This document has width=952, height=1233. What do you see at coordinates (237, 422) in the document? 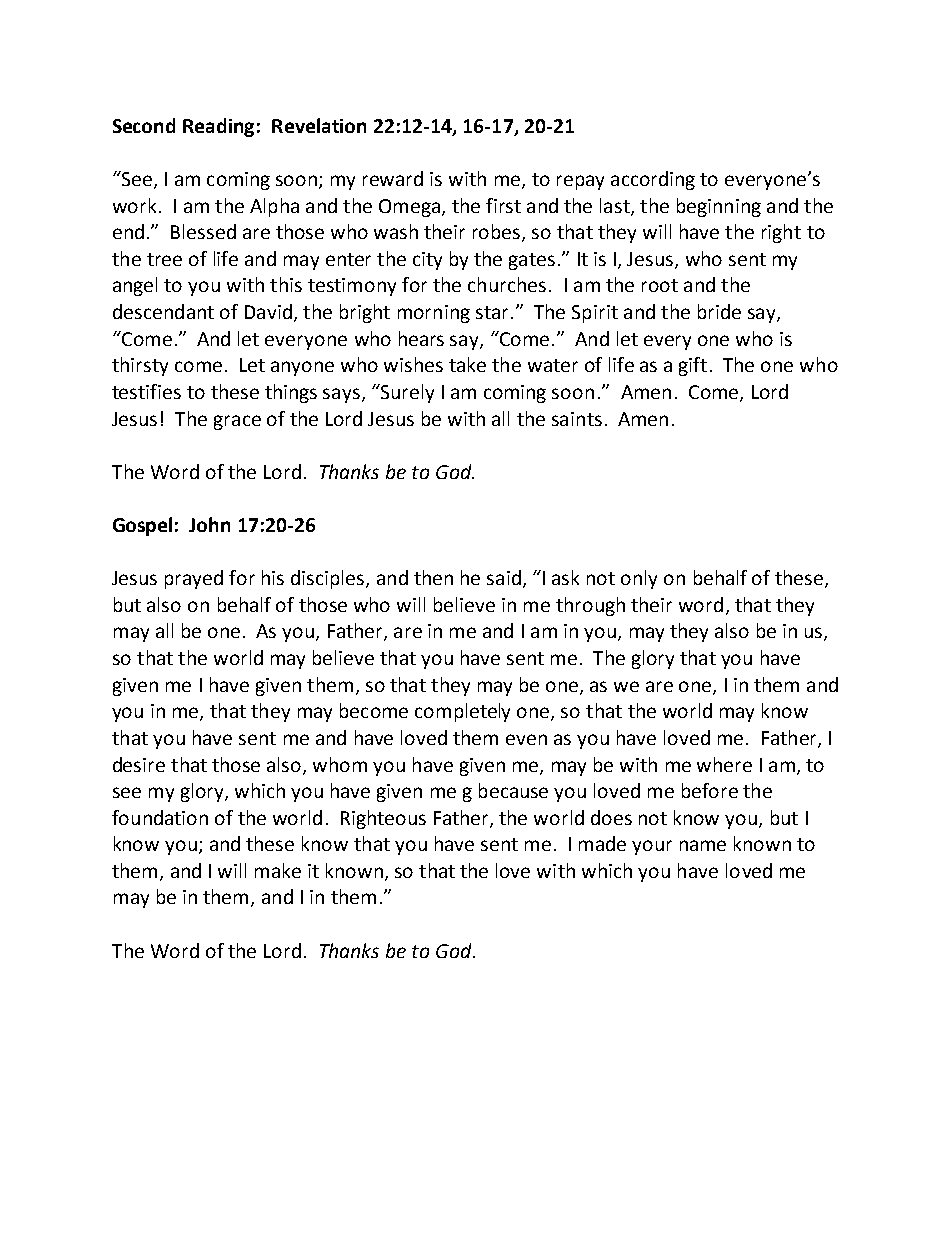
I see `grace` at bounding box center [237, 422].
